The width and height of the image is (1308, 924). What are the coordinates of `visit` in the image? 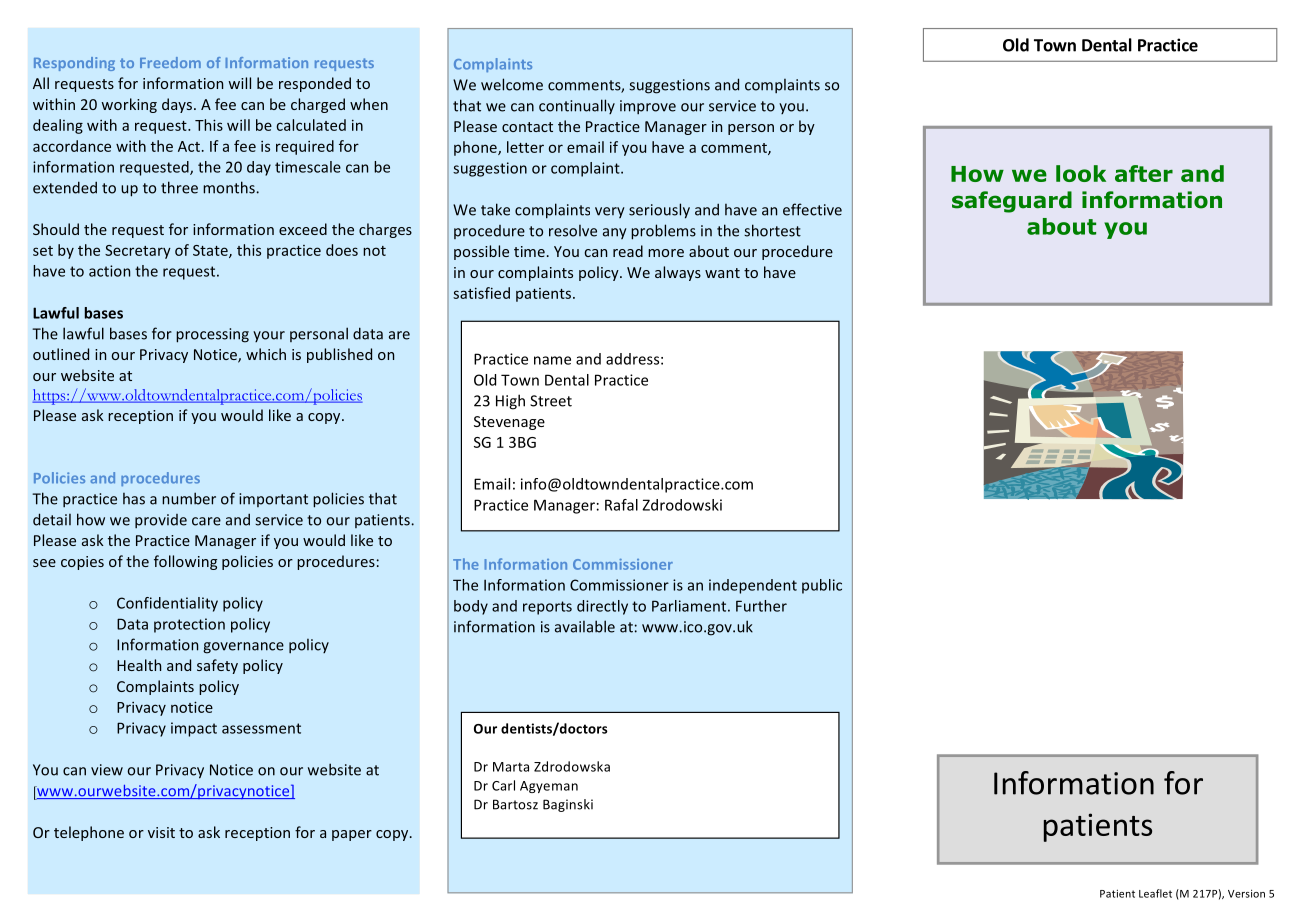 It's located at (161, 832).
